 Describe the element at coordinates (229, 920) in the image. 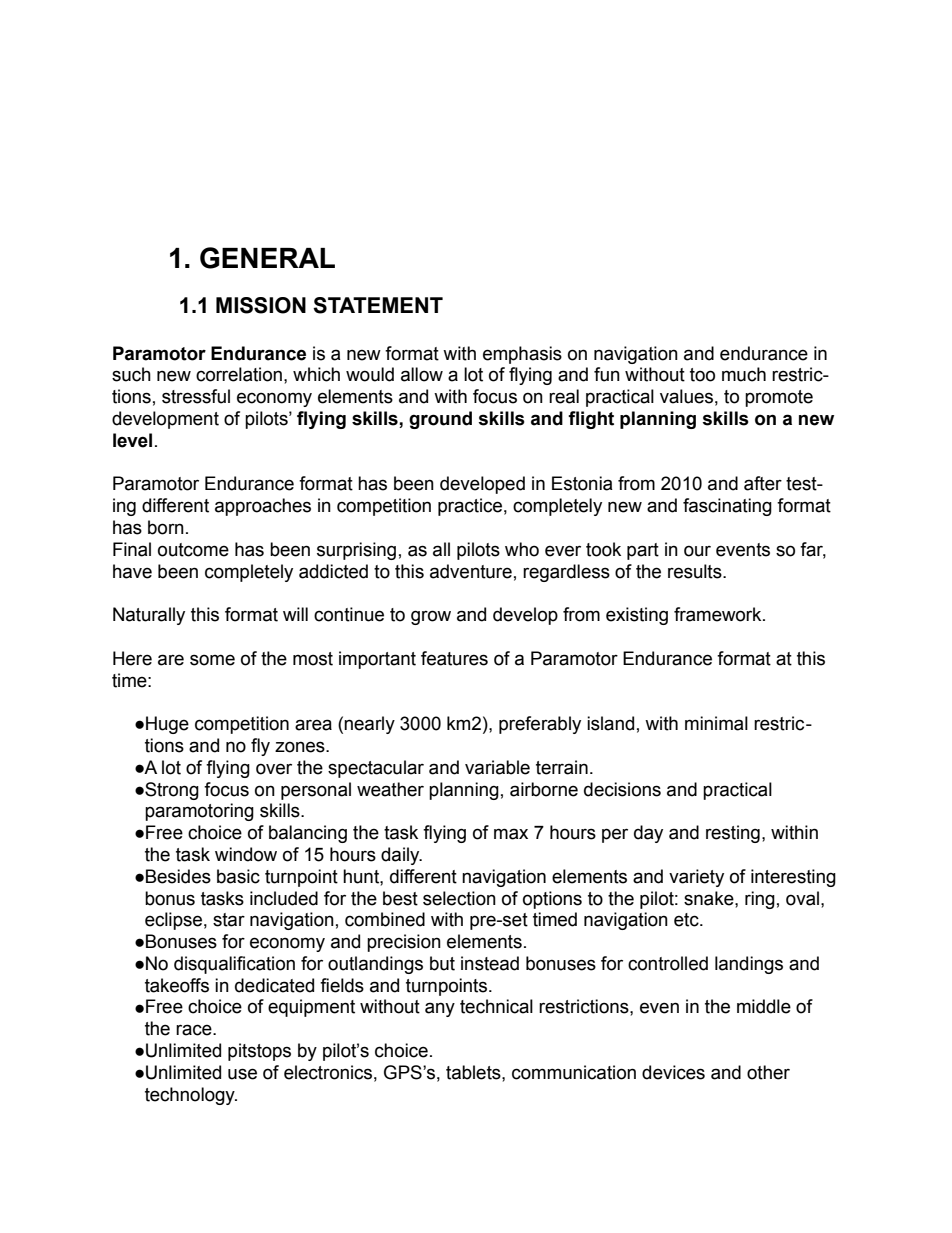

I see `star` at that location.
